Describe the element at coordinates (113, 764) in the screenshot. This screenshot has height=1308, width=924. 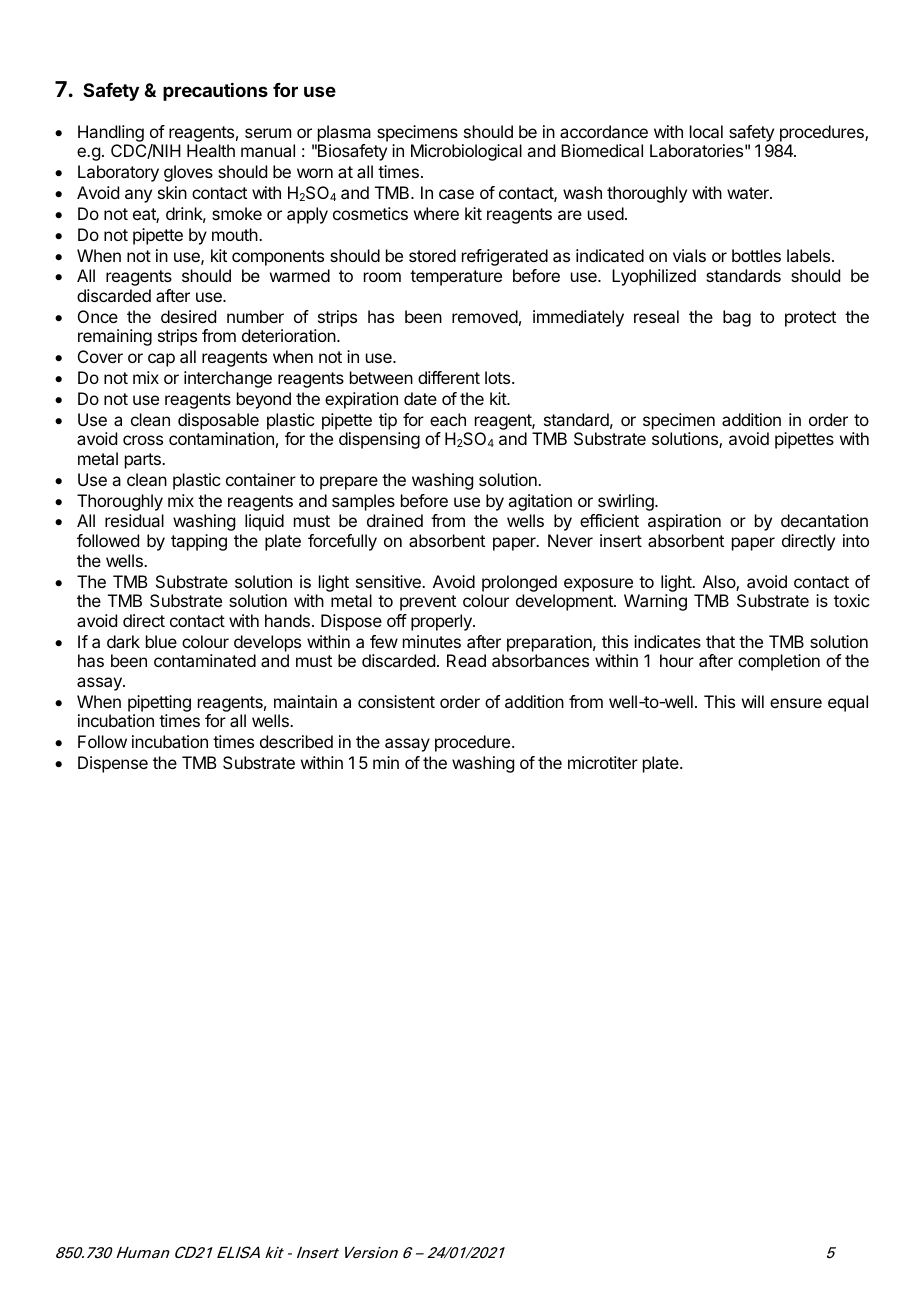
I see `Dispense` at that location.
